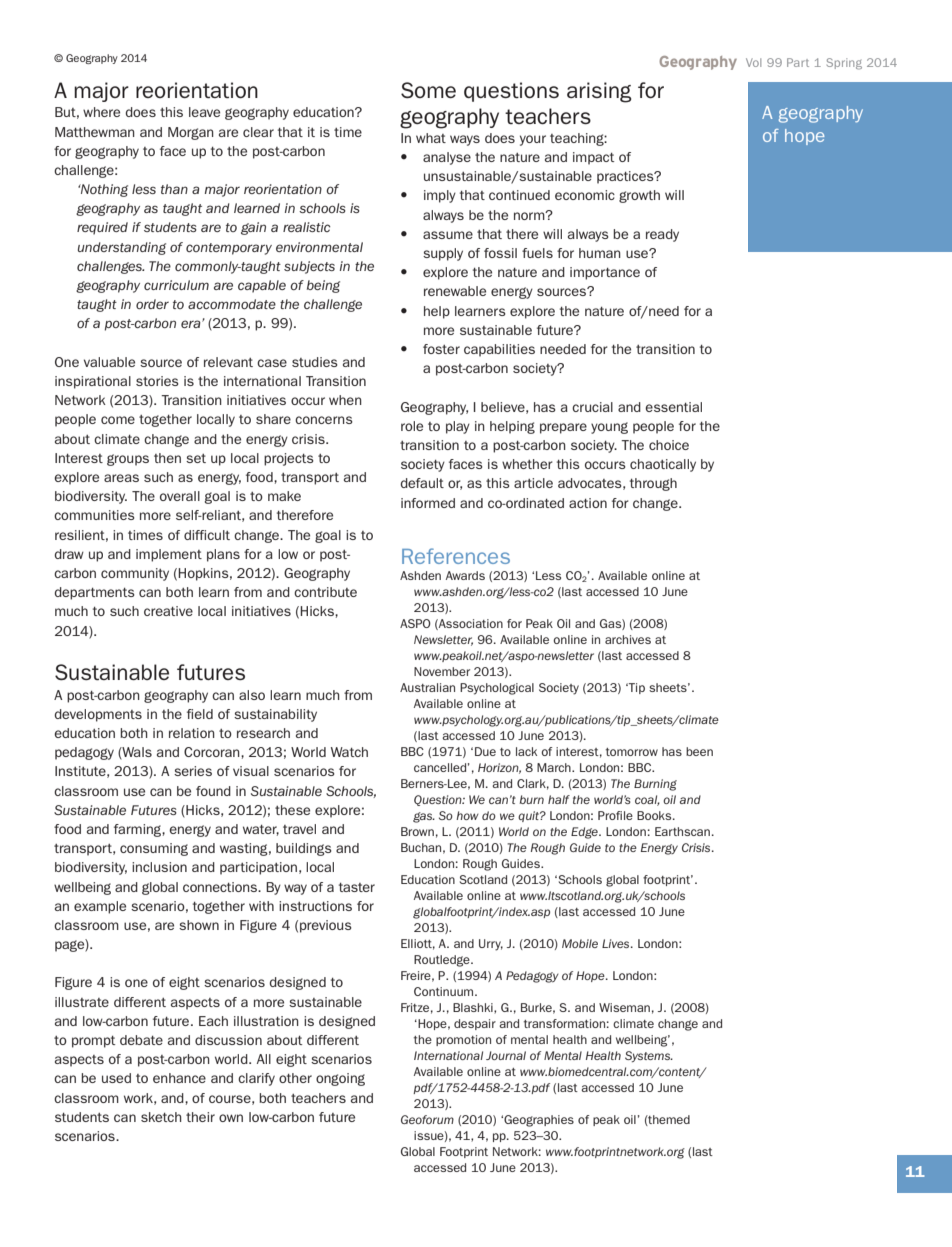  I want to click on come, so click(118, 420).
